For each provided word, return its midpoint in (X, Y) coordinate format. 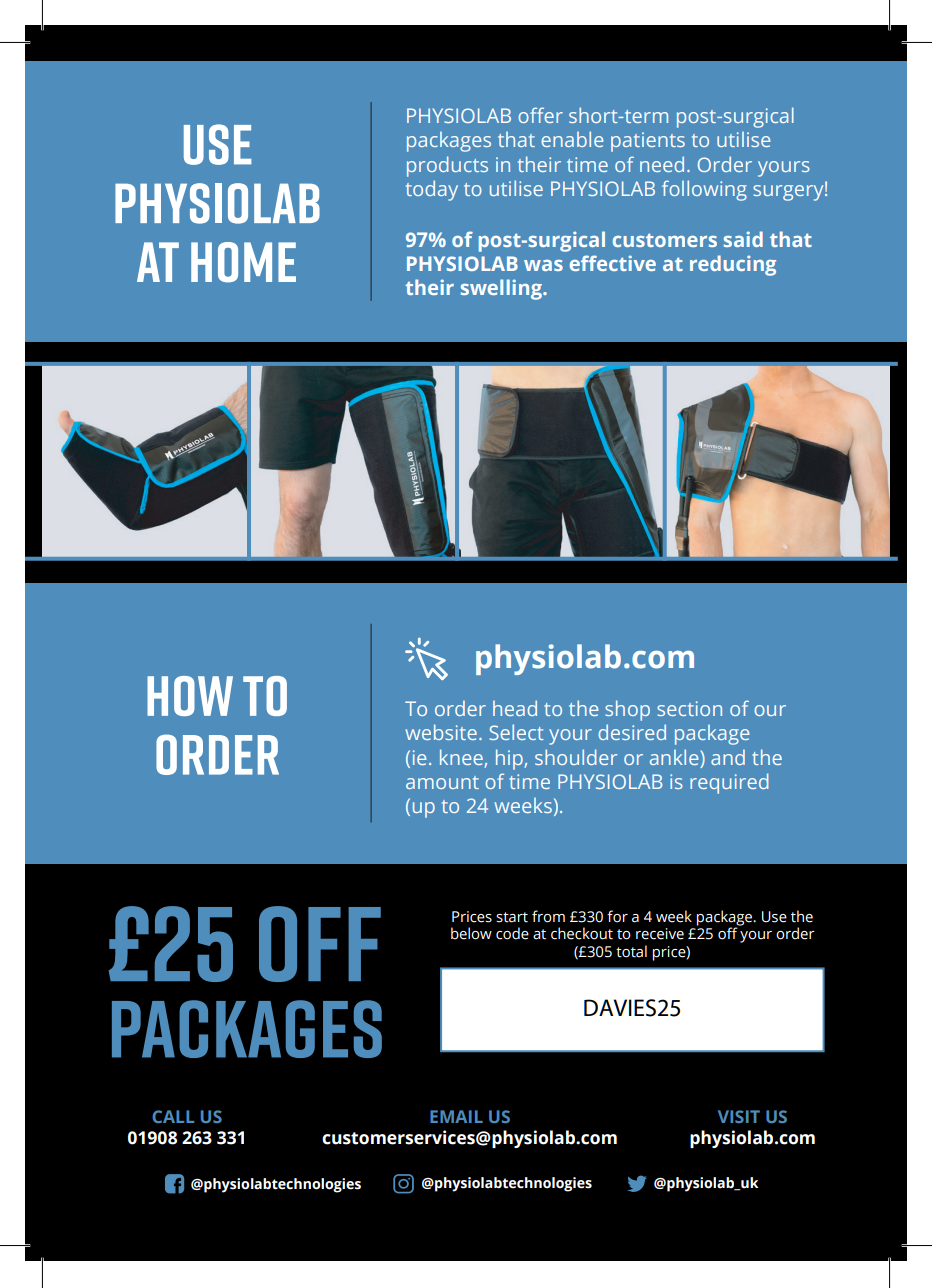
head (515, 708)
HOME (243, 262)
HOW (190, 696)
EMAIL (456, 1116)
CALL (173, 1116)
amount (442, 782)
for (617, 916)
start (512, 917)
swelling (502, 289)
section (689, 708)
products (447, 166)
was (543, 265)
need (662, 164)
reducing (733, 265)
